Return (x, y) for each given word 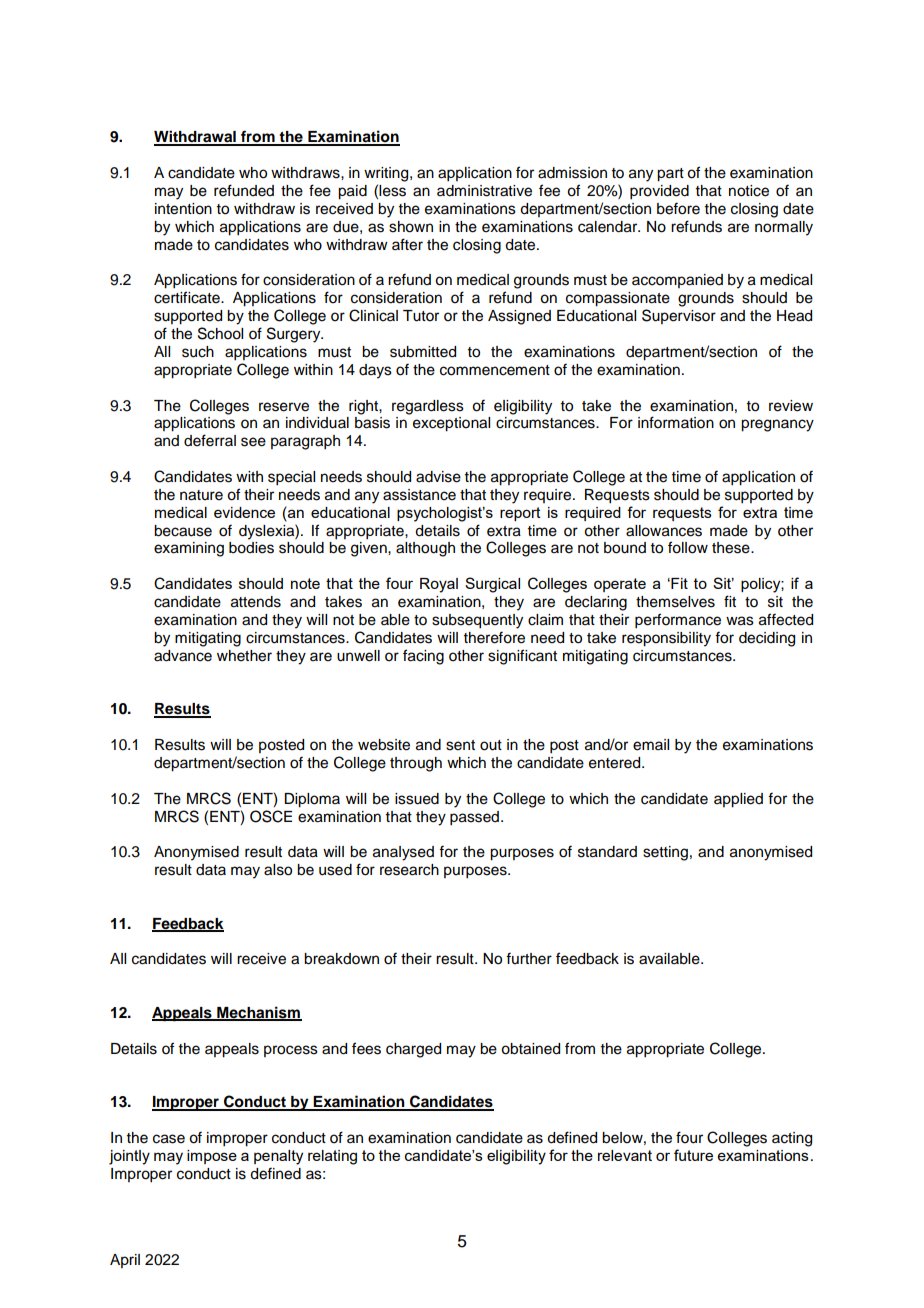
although (425, 549)
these (732, 548)
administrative (484, 191)
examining (189, 549)
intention (183, 209)
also (278, 870)
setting (665, 853)
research (409, 870)
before (678, 208)
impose (212, 1157)
